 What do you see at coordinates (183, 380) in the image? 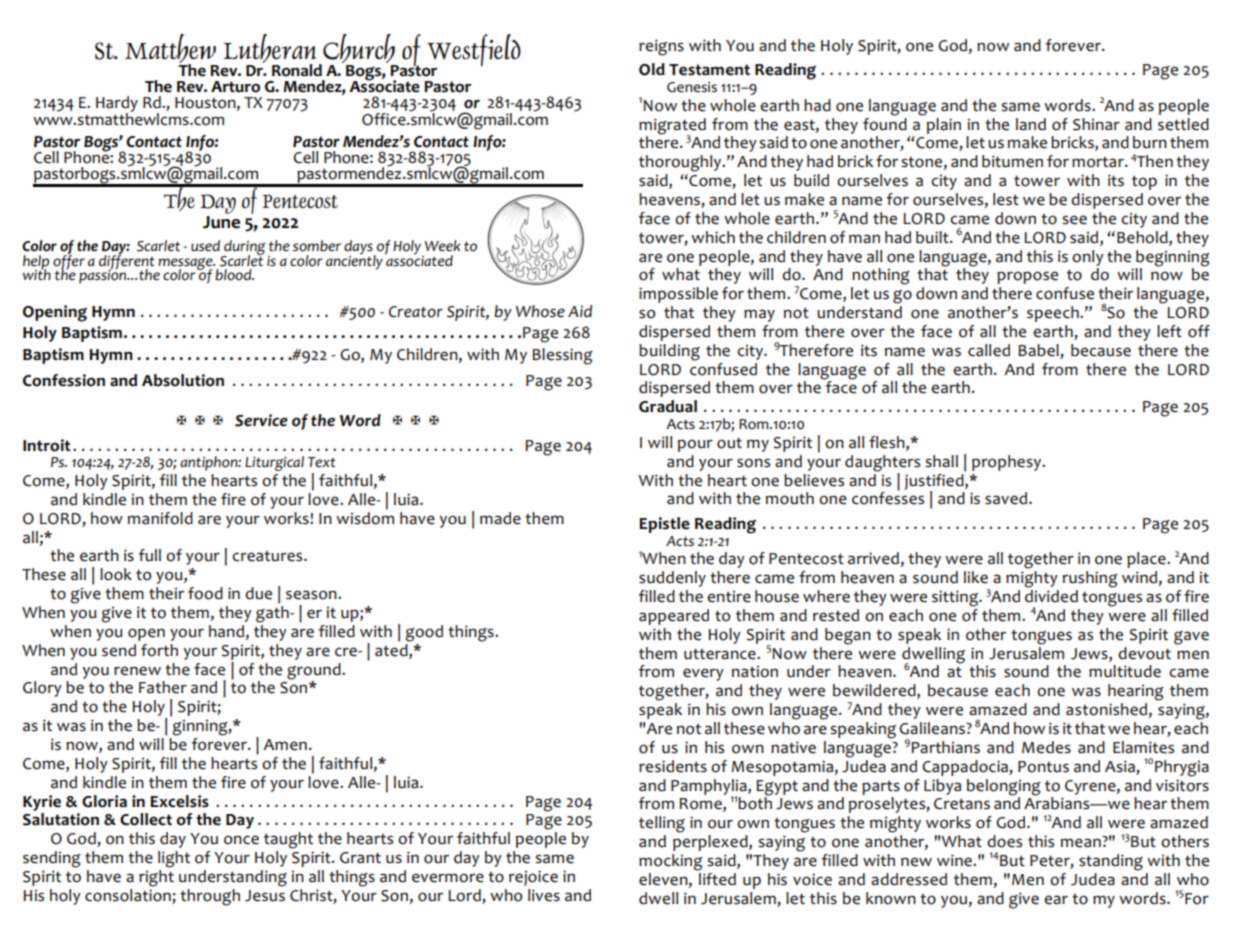
I see `Absolution` at bounding box center [183, 380].
